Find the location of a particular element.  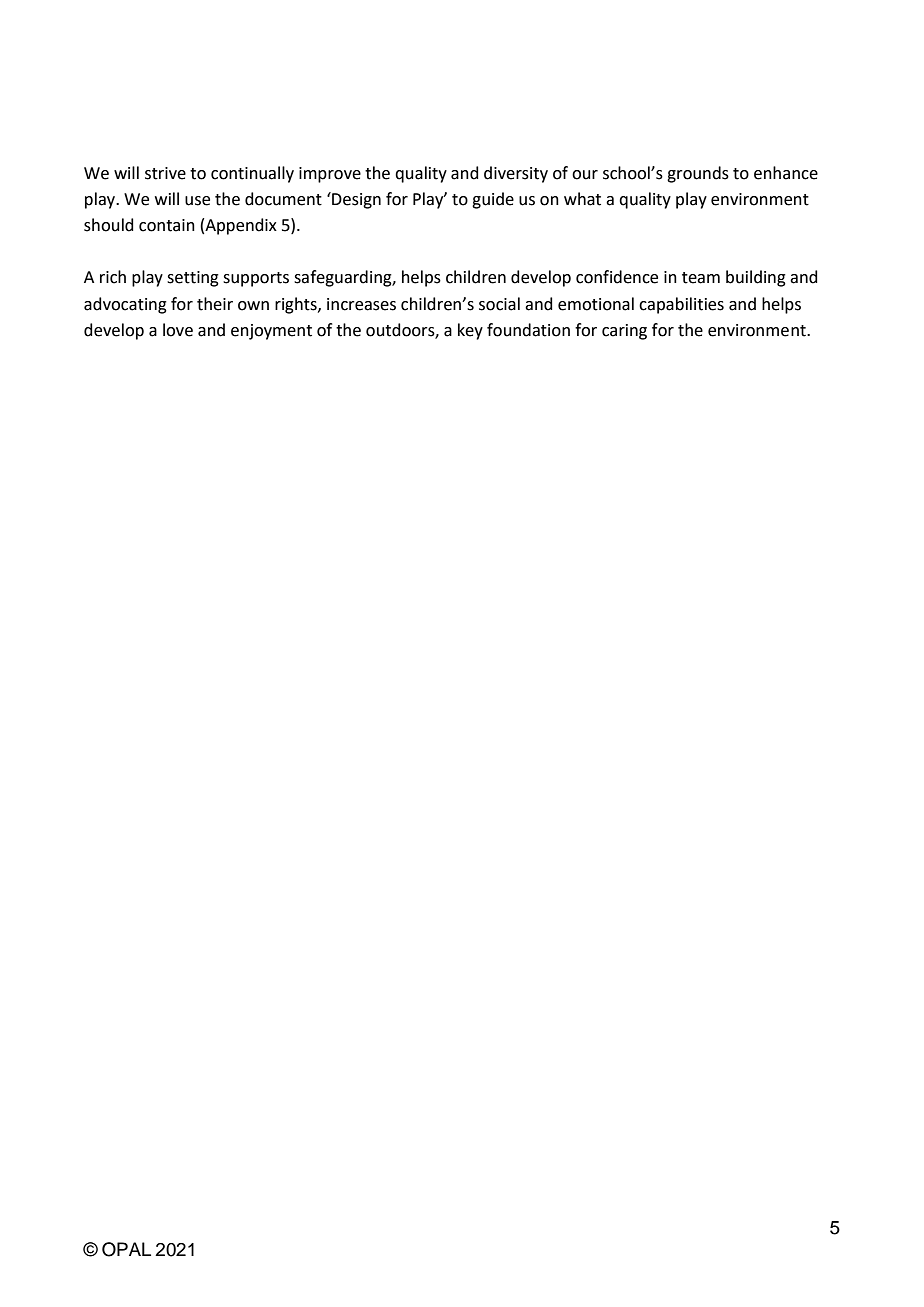

use is located at coordinates (197, 201).
